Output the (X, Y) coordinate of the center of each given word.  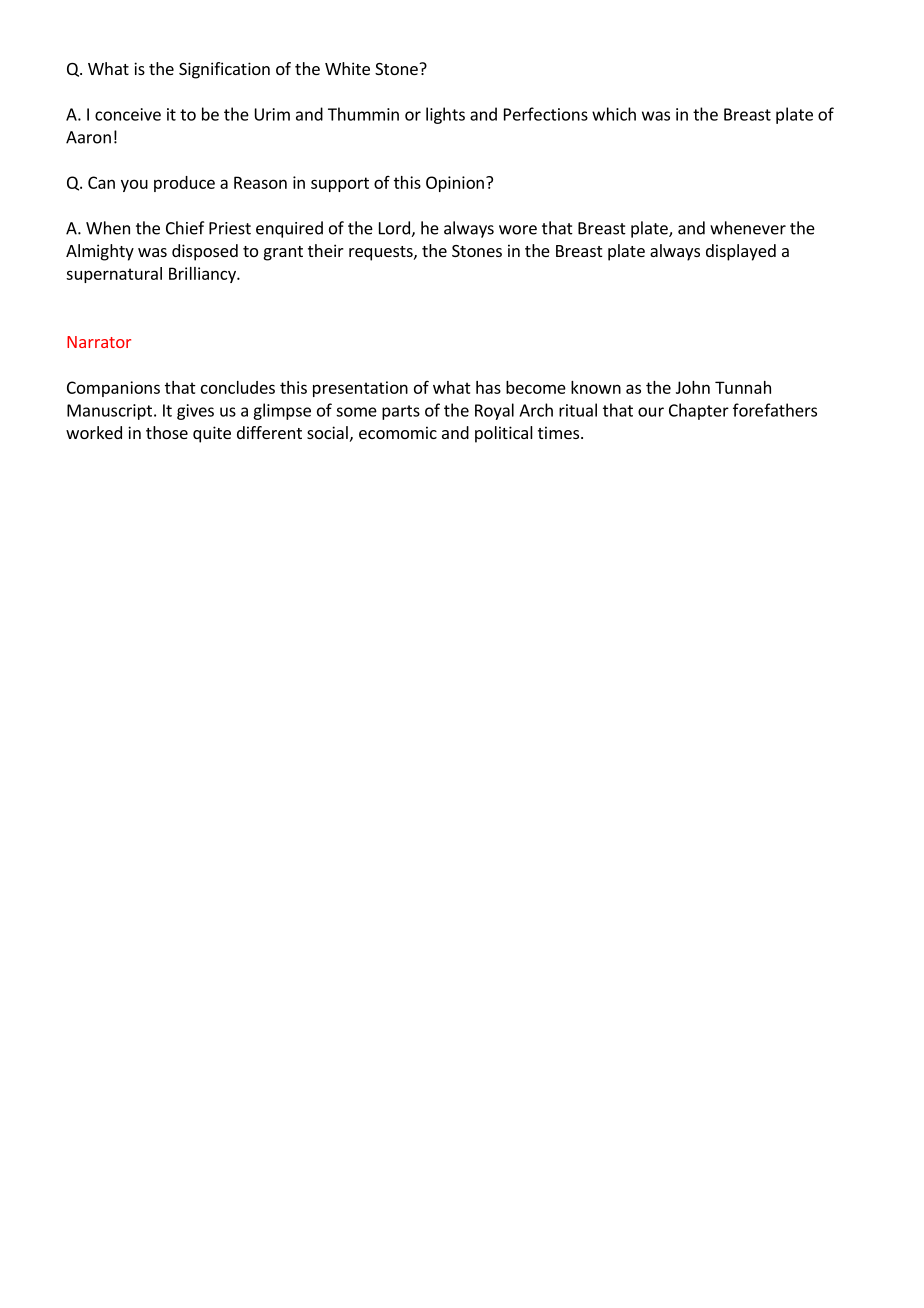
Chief (185, 228)
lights (445, 115)
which (614, 114)
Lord (395, 229)
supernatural (114, 275)
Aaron (88, 137)
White (347, 68)
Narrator (99, 342)
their (326, 250)
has (488, 387)
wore (518, 230)
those (167, 432)
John (693, 387)
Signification (224, 70)
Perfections (546, 114)
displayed (741, 252)
